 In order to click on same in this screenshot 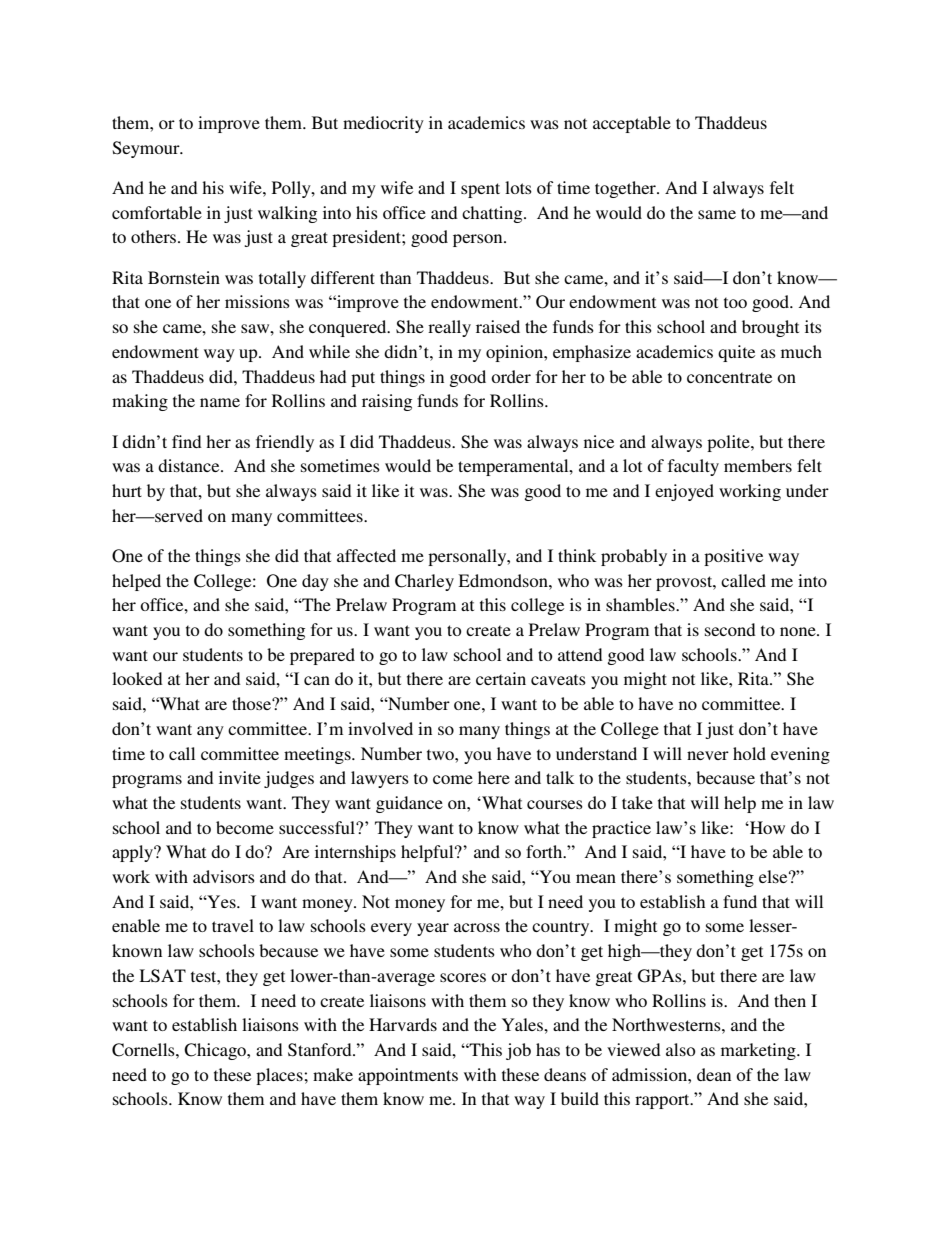, I will do `click(717, 214)`.
